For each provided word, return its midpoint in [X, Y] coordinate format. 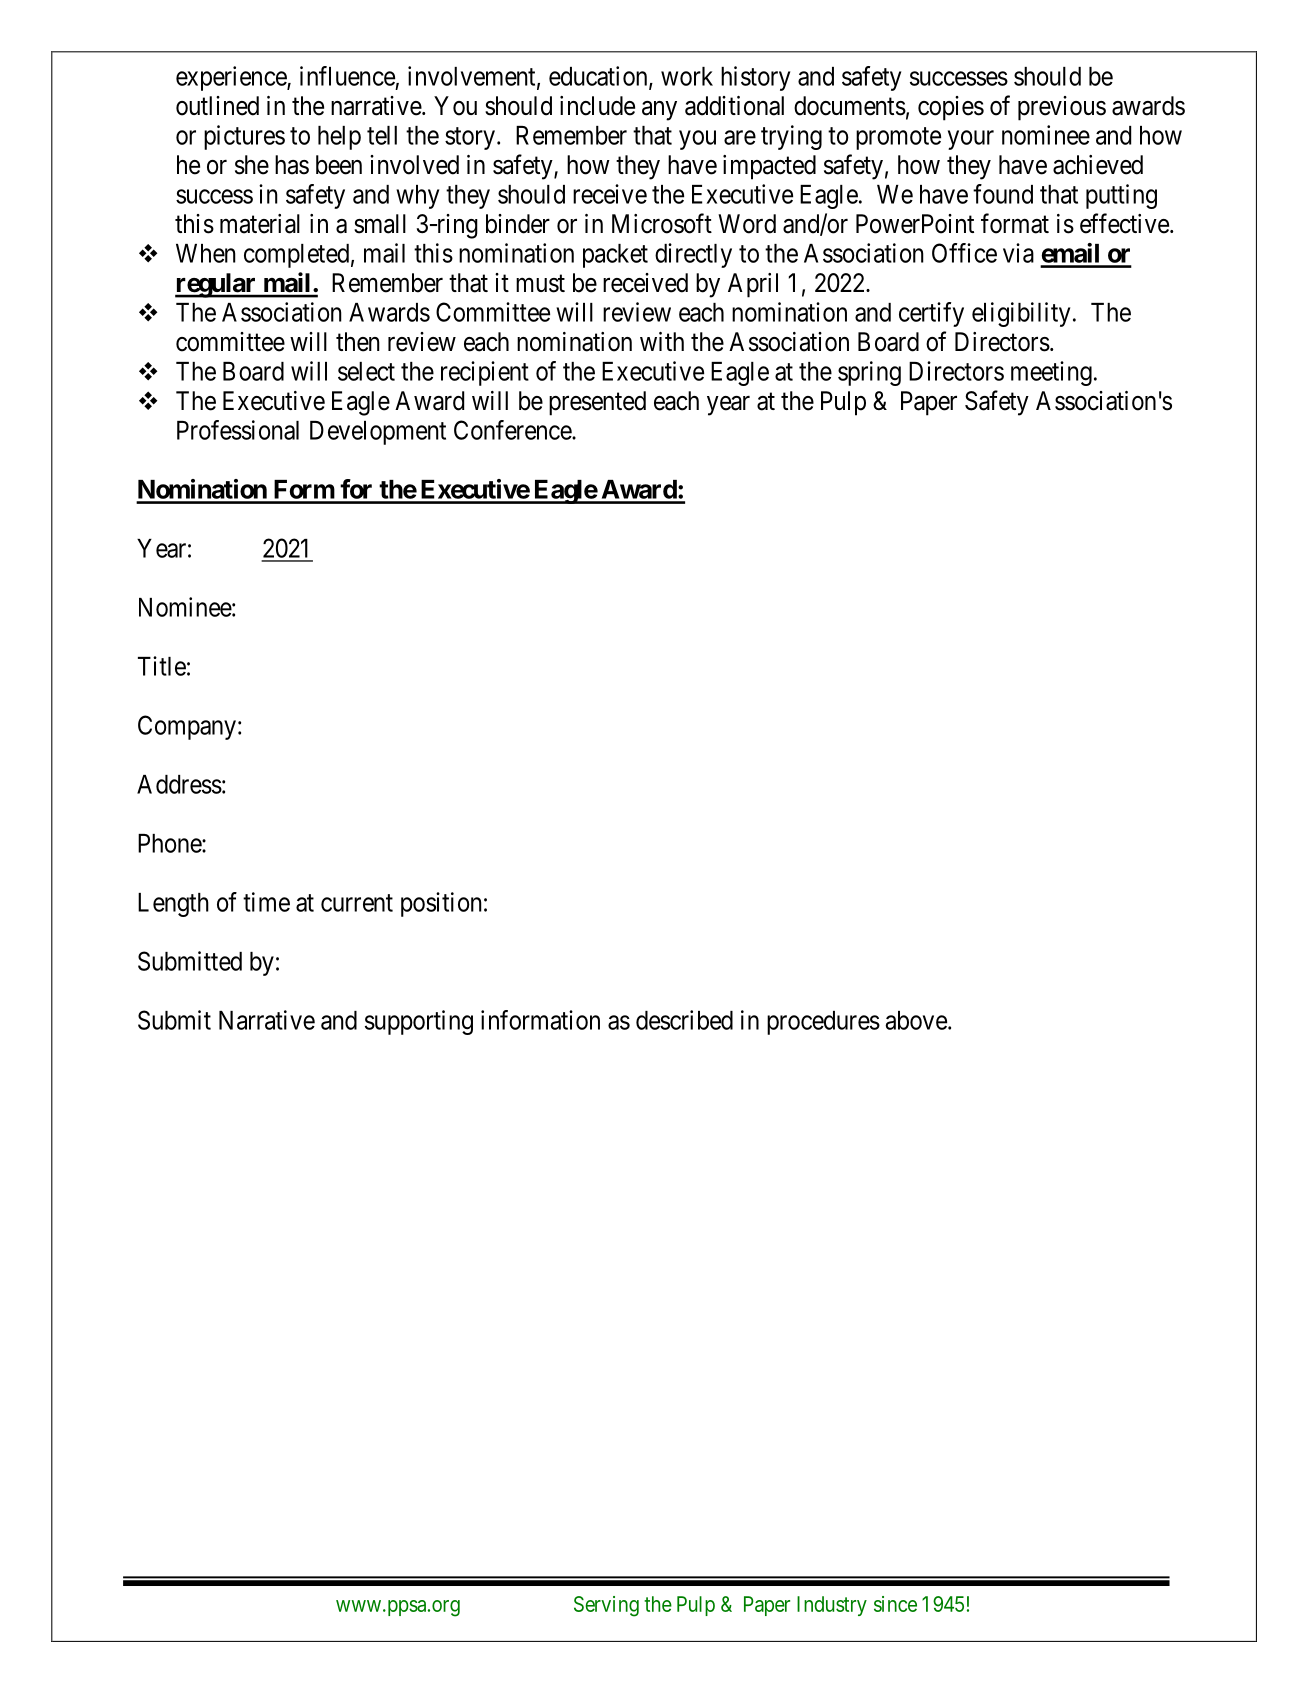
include [597, 106]
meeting [1051, 373]
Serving [606, 1606]
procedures [823, 1023]
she [252, 165]
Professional [238, 430]
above [916, 1020]
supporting [419, 1022]
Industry [832, 1606]
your [971, 140]
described [684, 1020]
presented [597, 403]
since [895, 1604]
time [266, 902]
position [441, 904]
